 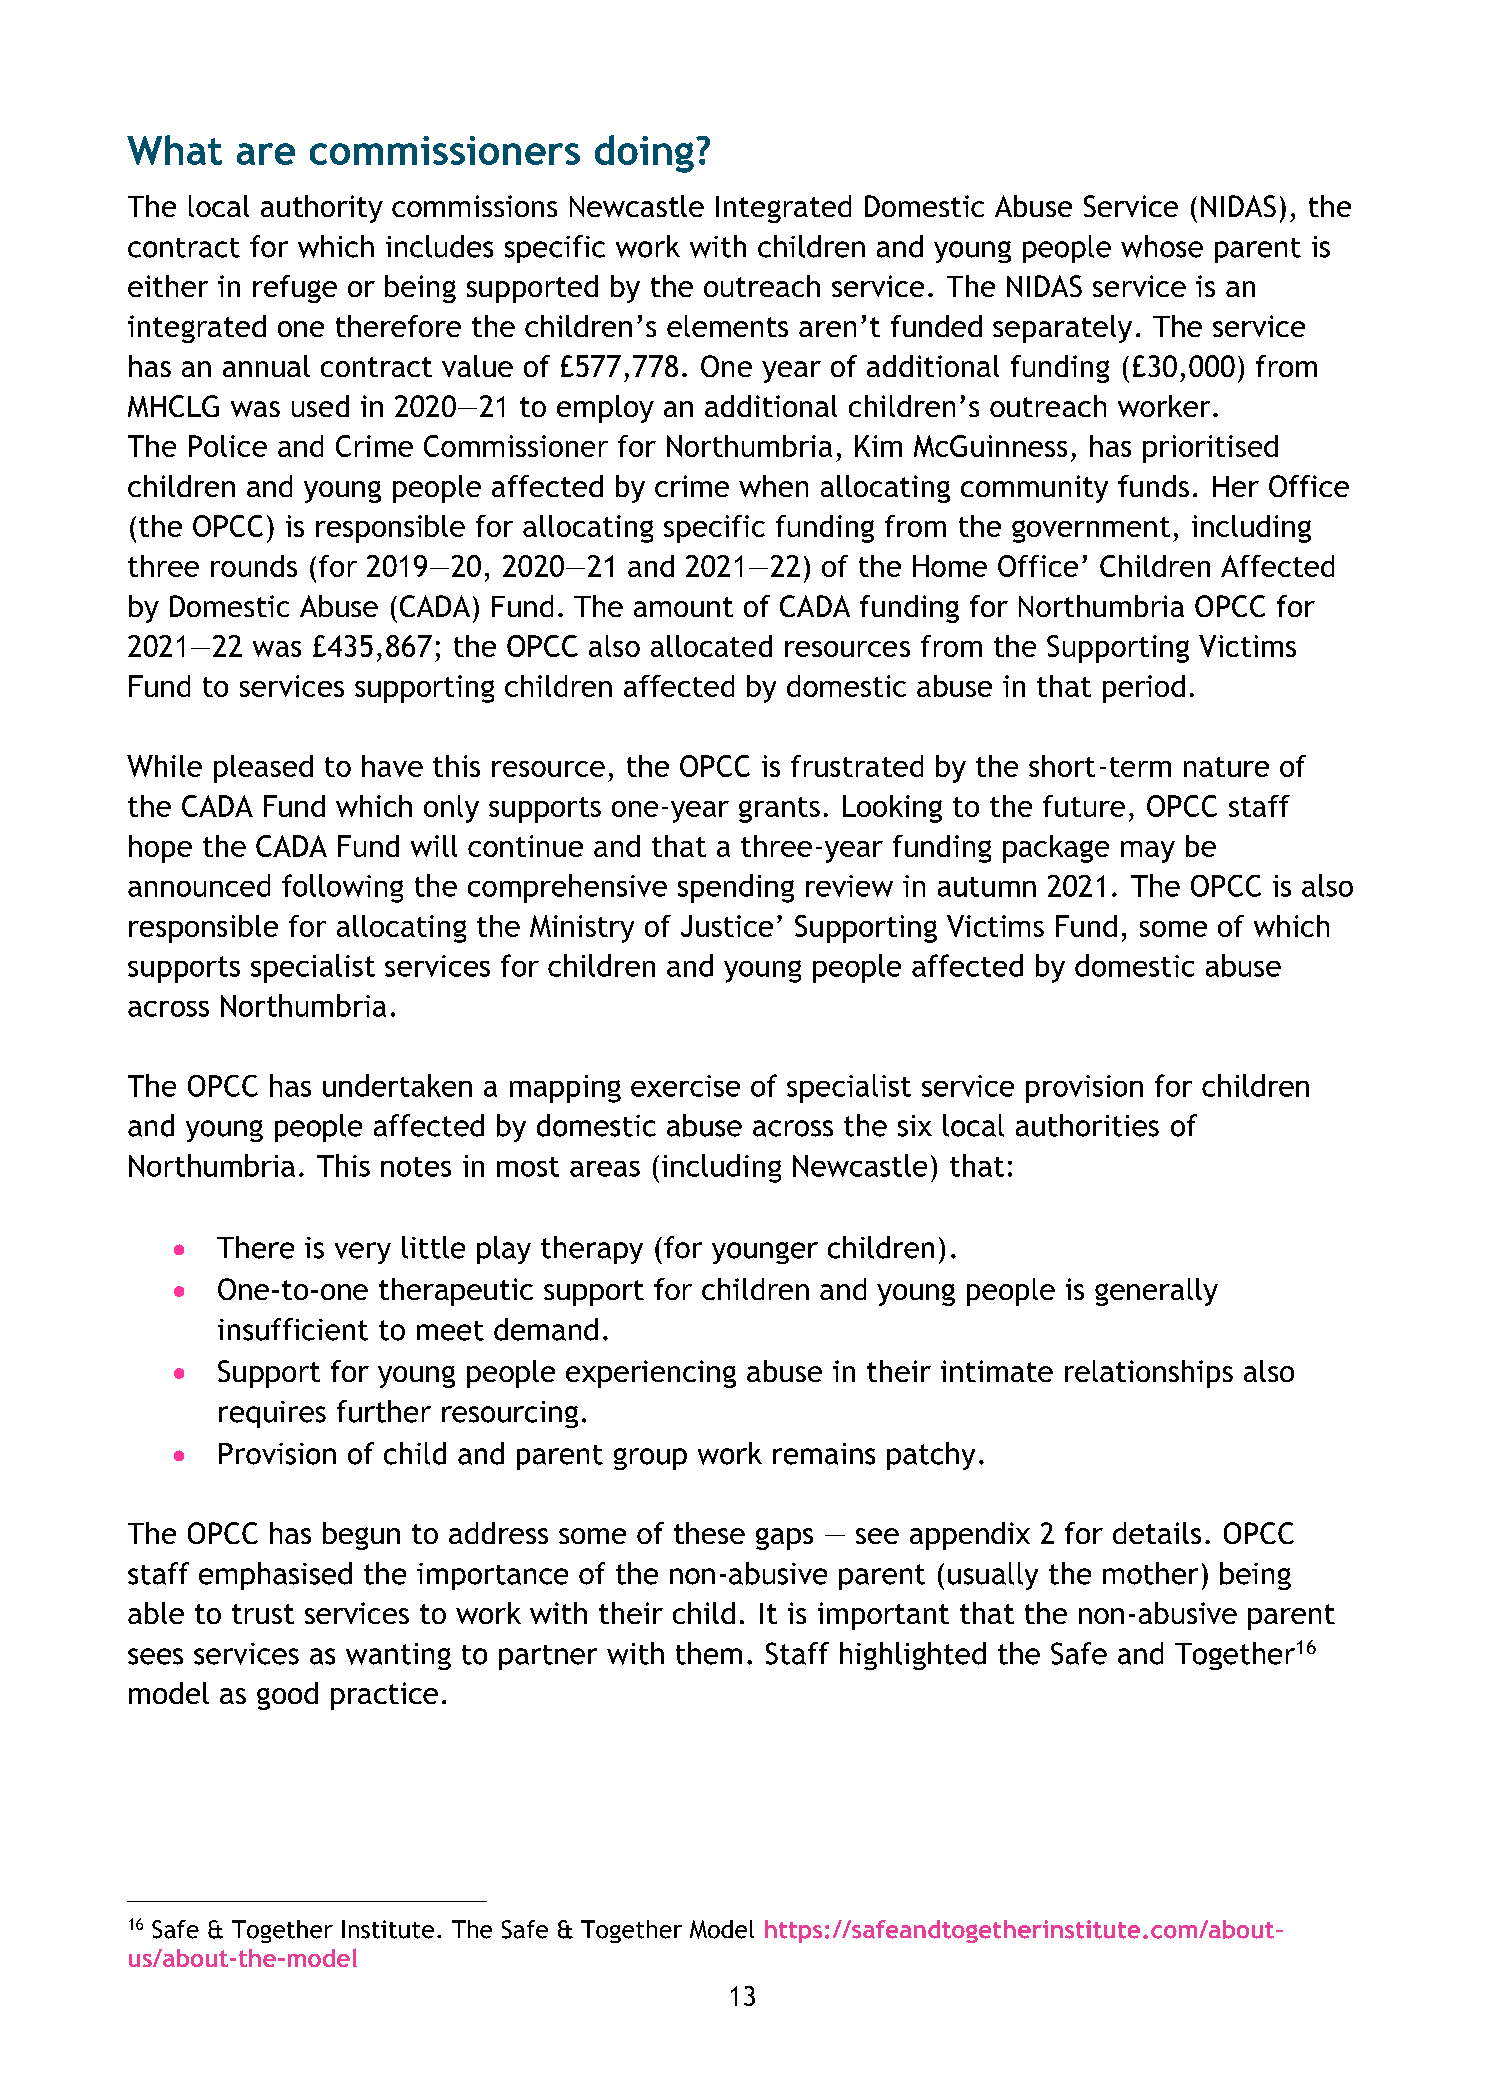 What do you see at coordinates (263, 769) in the screenshot?
I see `pleased` at bounding box center [263, 769].
